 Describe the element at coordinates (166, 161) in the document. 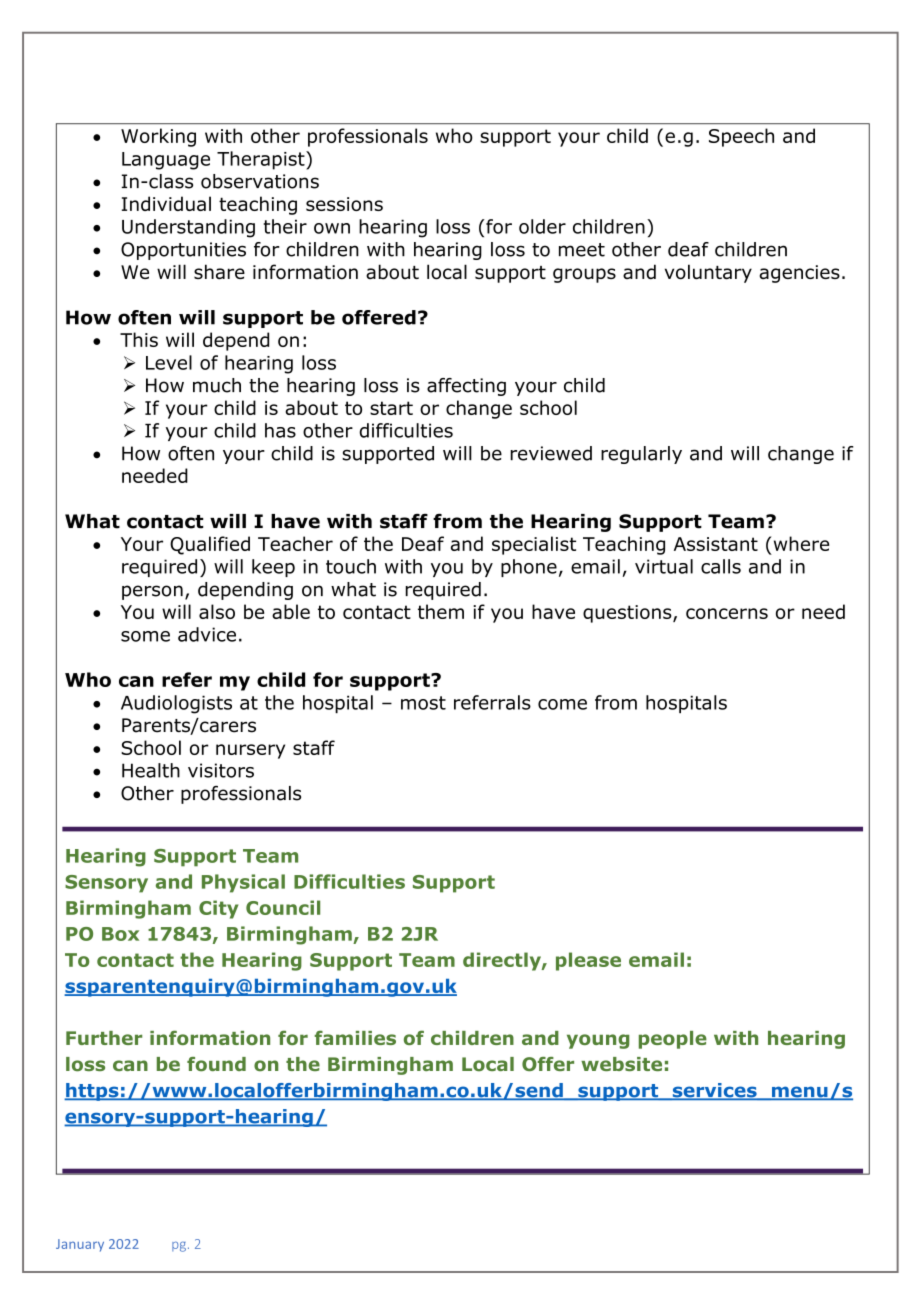

I see `Language` at that location.
